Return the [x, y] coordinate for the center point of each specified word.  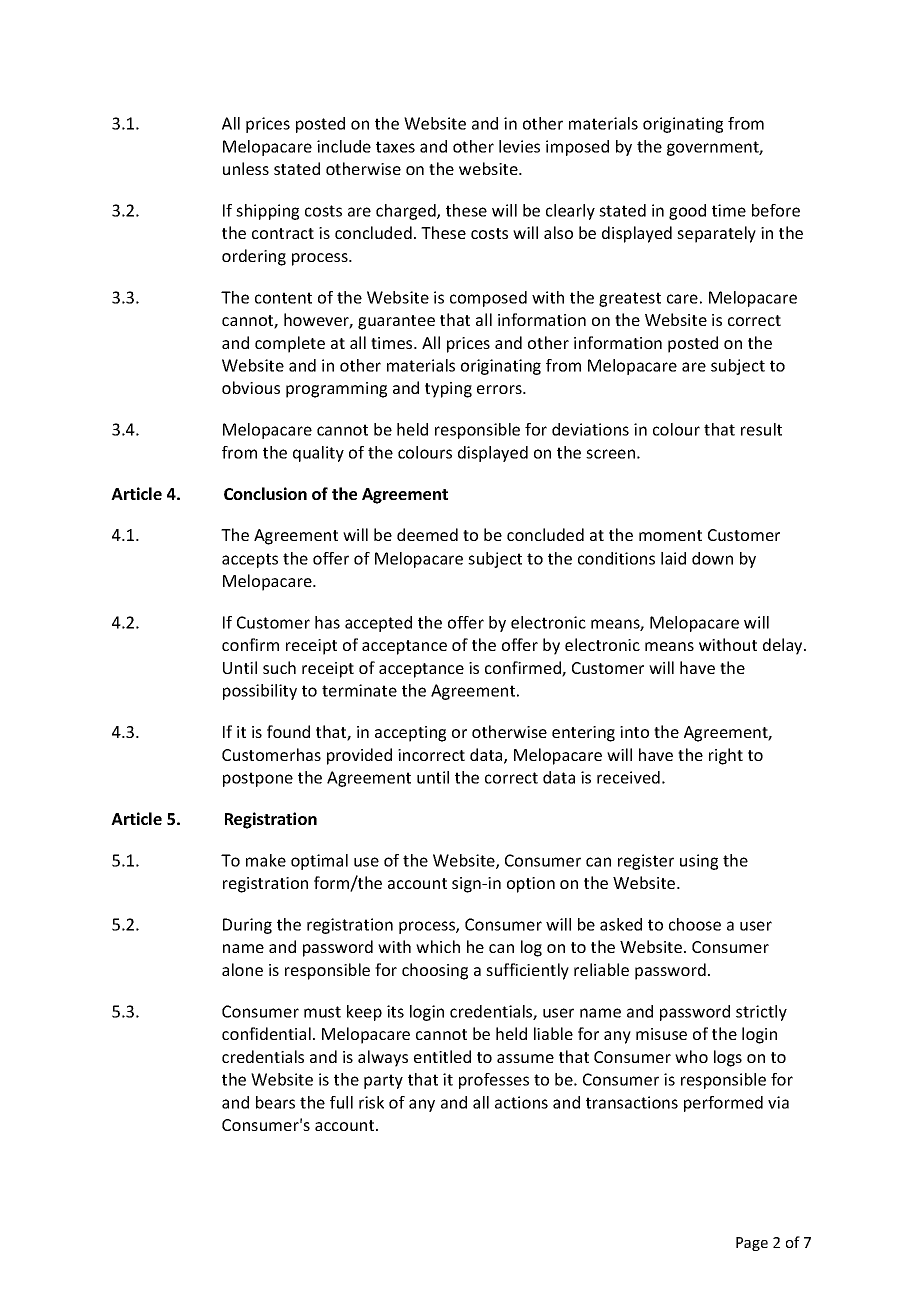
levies [519, 146]
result [761, 429]
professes [494, 1081]
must [322, 1012]
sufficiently [527, 971]
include [344, 146]
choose [695, 924]
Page [752, 1244]
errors [500, 389]
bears [275, 1102]
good [687, 212]
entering [583, 734]
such [279, 667]
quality [318, 454]
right [726, 756]
